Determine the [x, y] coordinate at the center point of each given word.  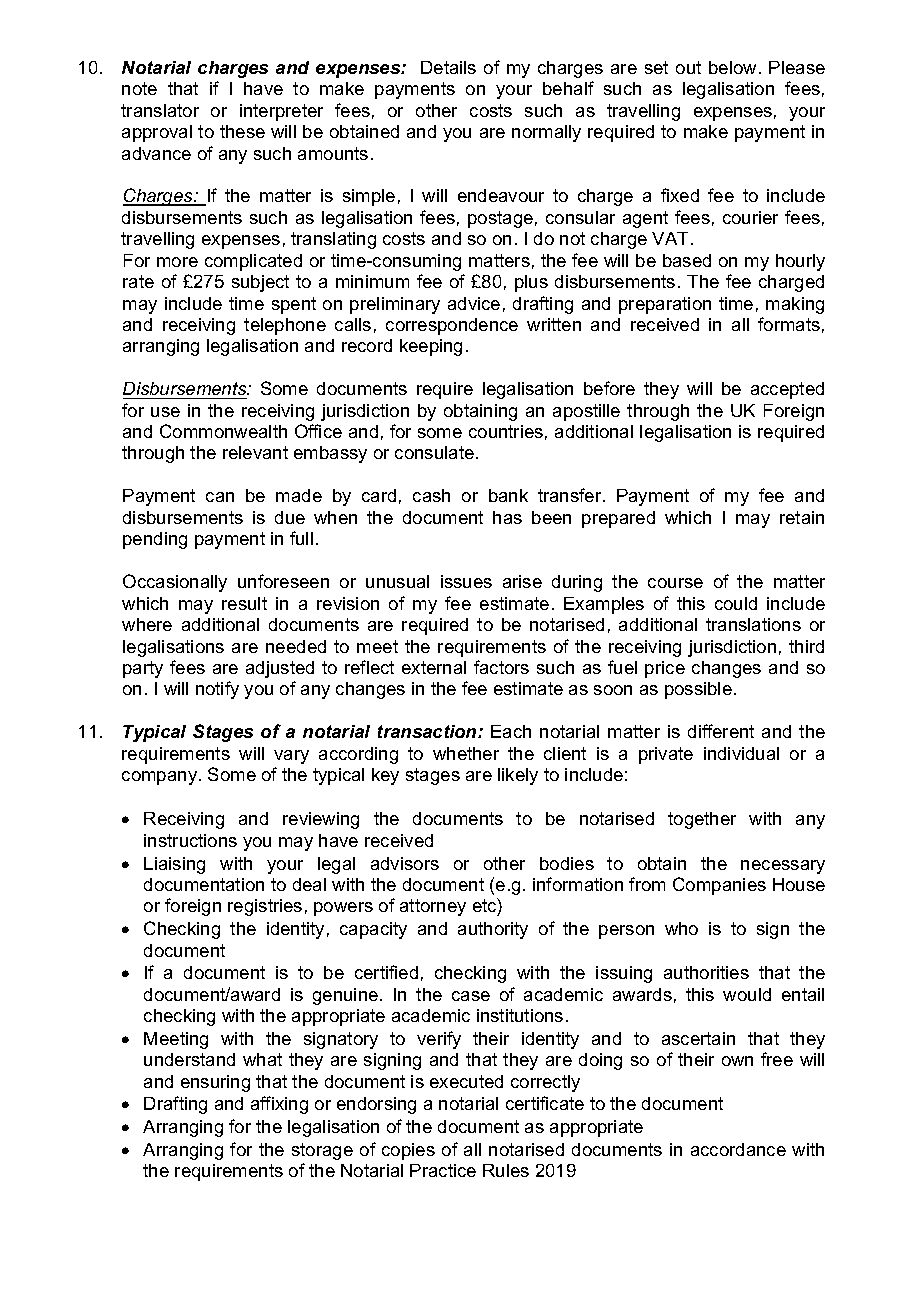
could [736, 603]
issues [466, 581]
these [242, 131]
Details [448, 67]
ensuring [215, 1083]
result [244, 603]
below [732, 67]
